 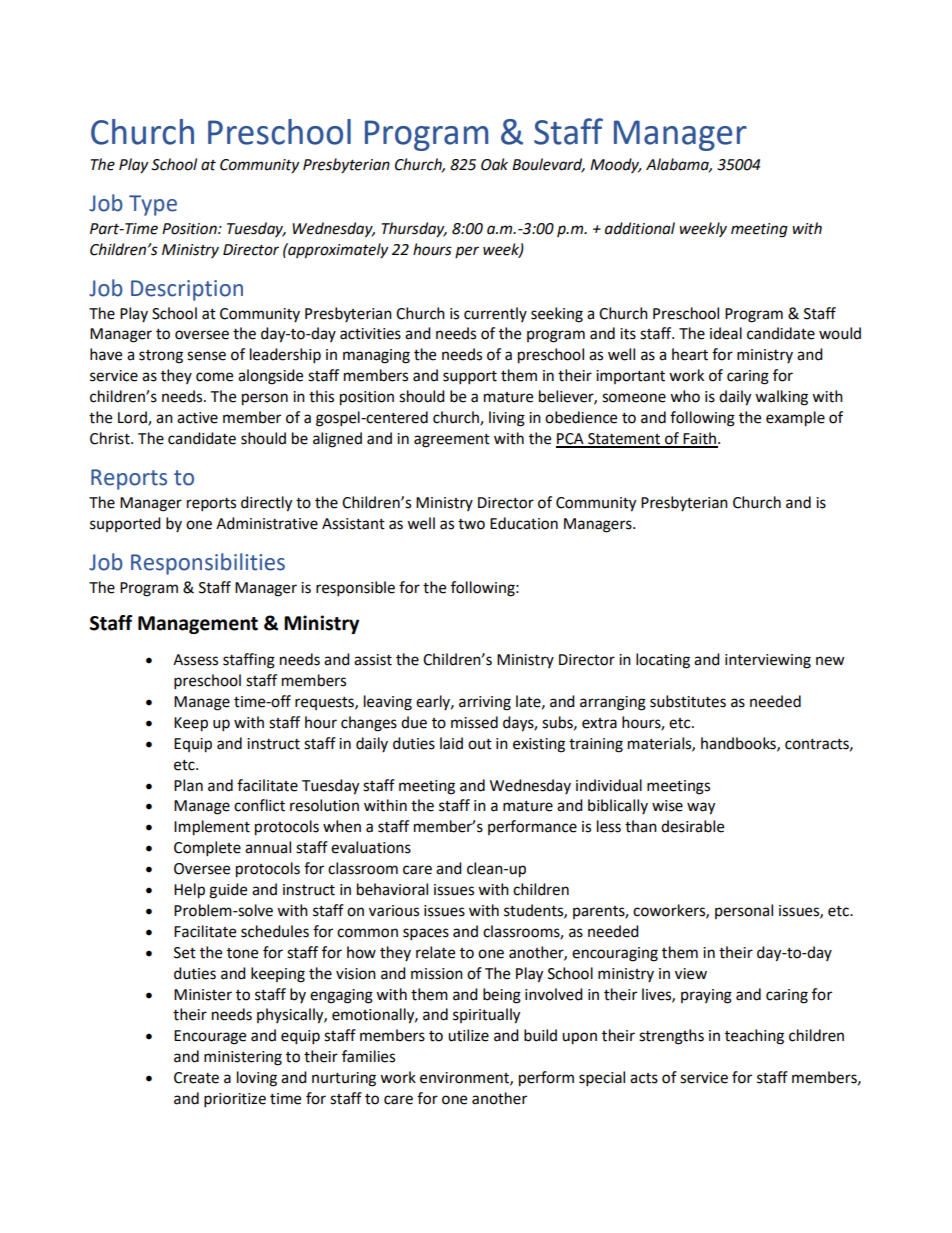 I want to click on new, so click(x=830, y=661).
